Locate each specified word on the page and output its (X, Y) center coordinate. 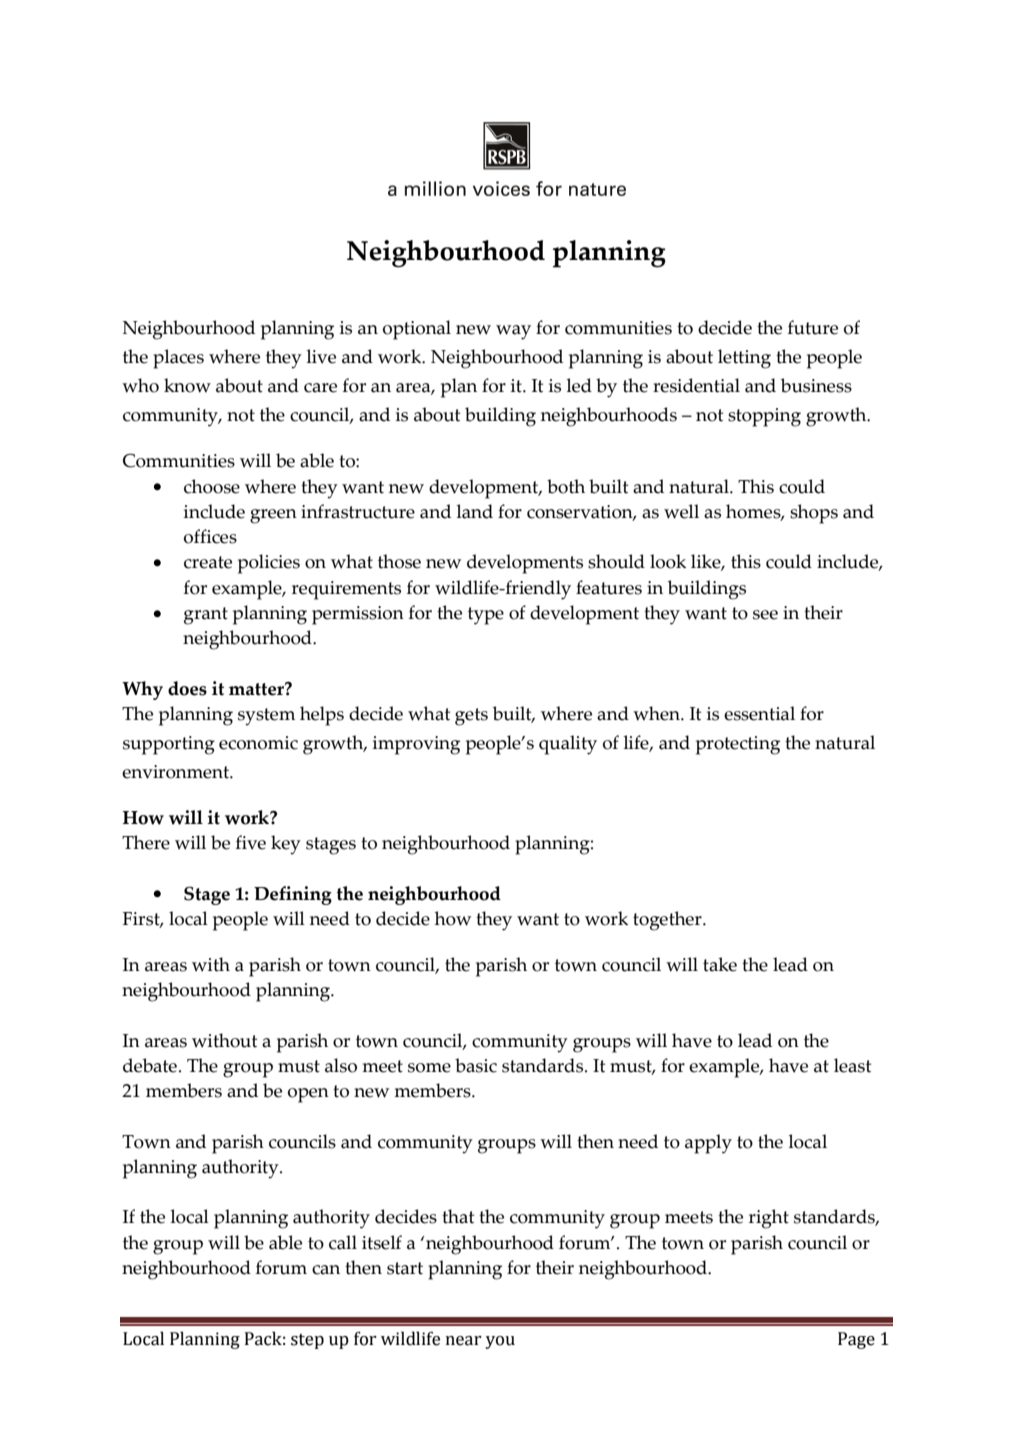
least (852, 1065)
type (486, 616)
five (251, 842)
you (500, 1342)
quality (568, 745)
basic (476, 1065)
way (513, 332)
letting (744, 359)
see (765, 615)
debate (150, 1065)
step (307, 1341)
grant (206, 616)
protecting (738, 745)
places (178, 359)
